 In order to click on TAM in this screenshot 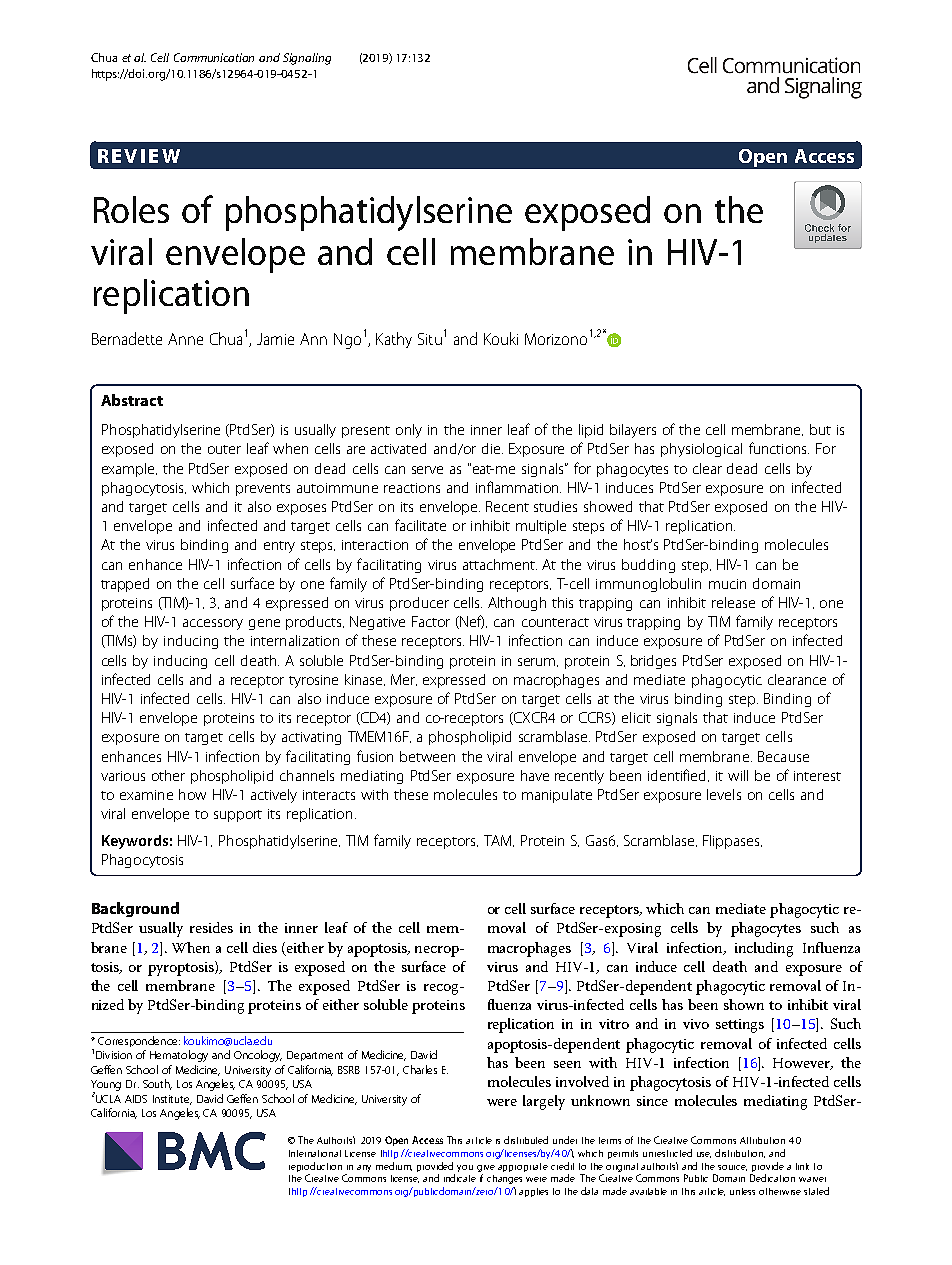, I will do `click(499, 841)`.
